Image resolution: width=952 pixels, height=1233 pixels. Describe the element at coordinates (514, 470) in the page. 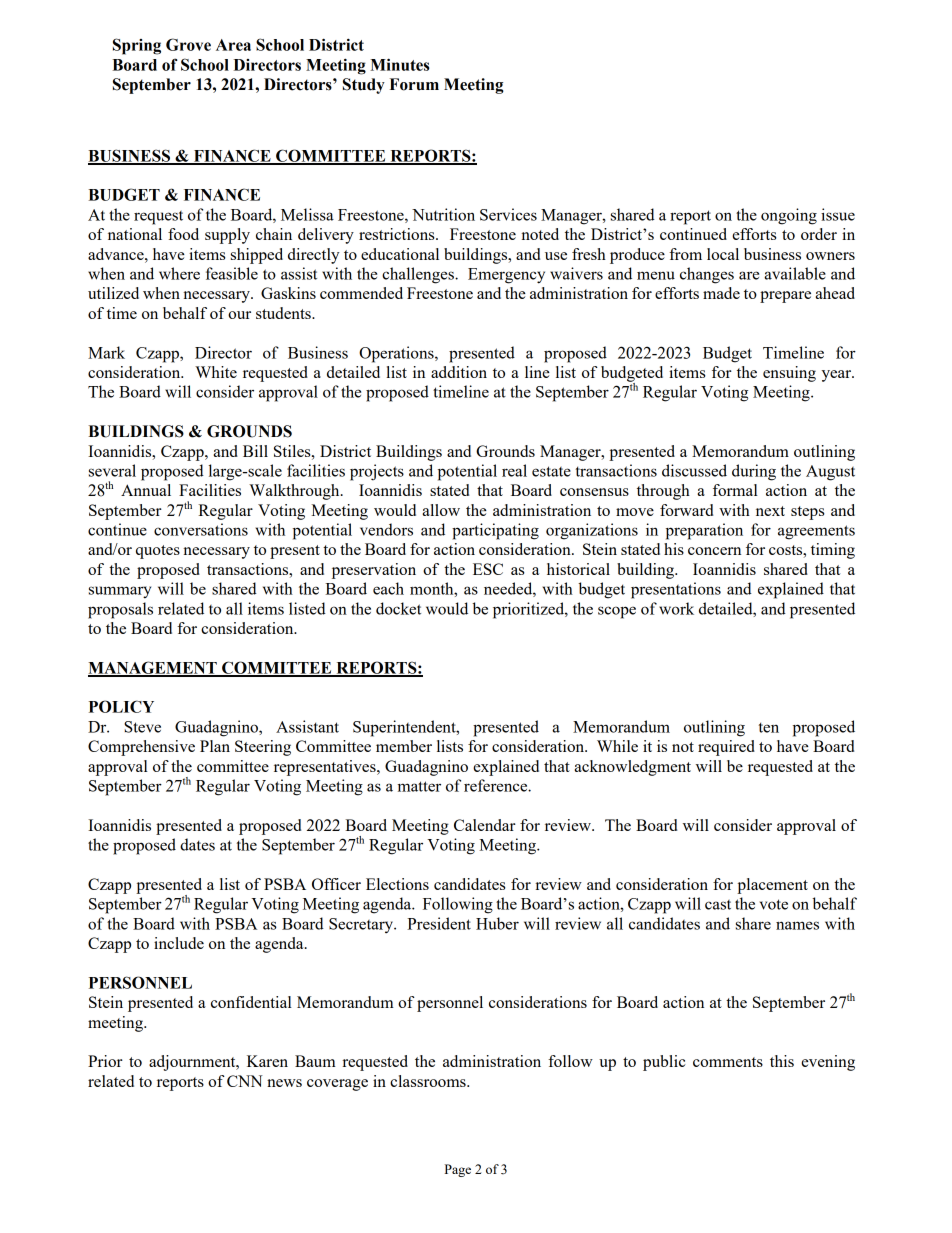

I see `real` at that location.
